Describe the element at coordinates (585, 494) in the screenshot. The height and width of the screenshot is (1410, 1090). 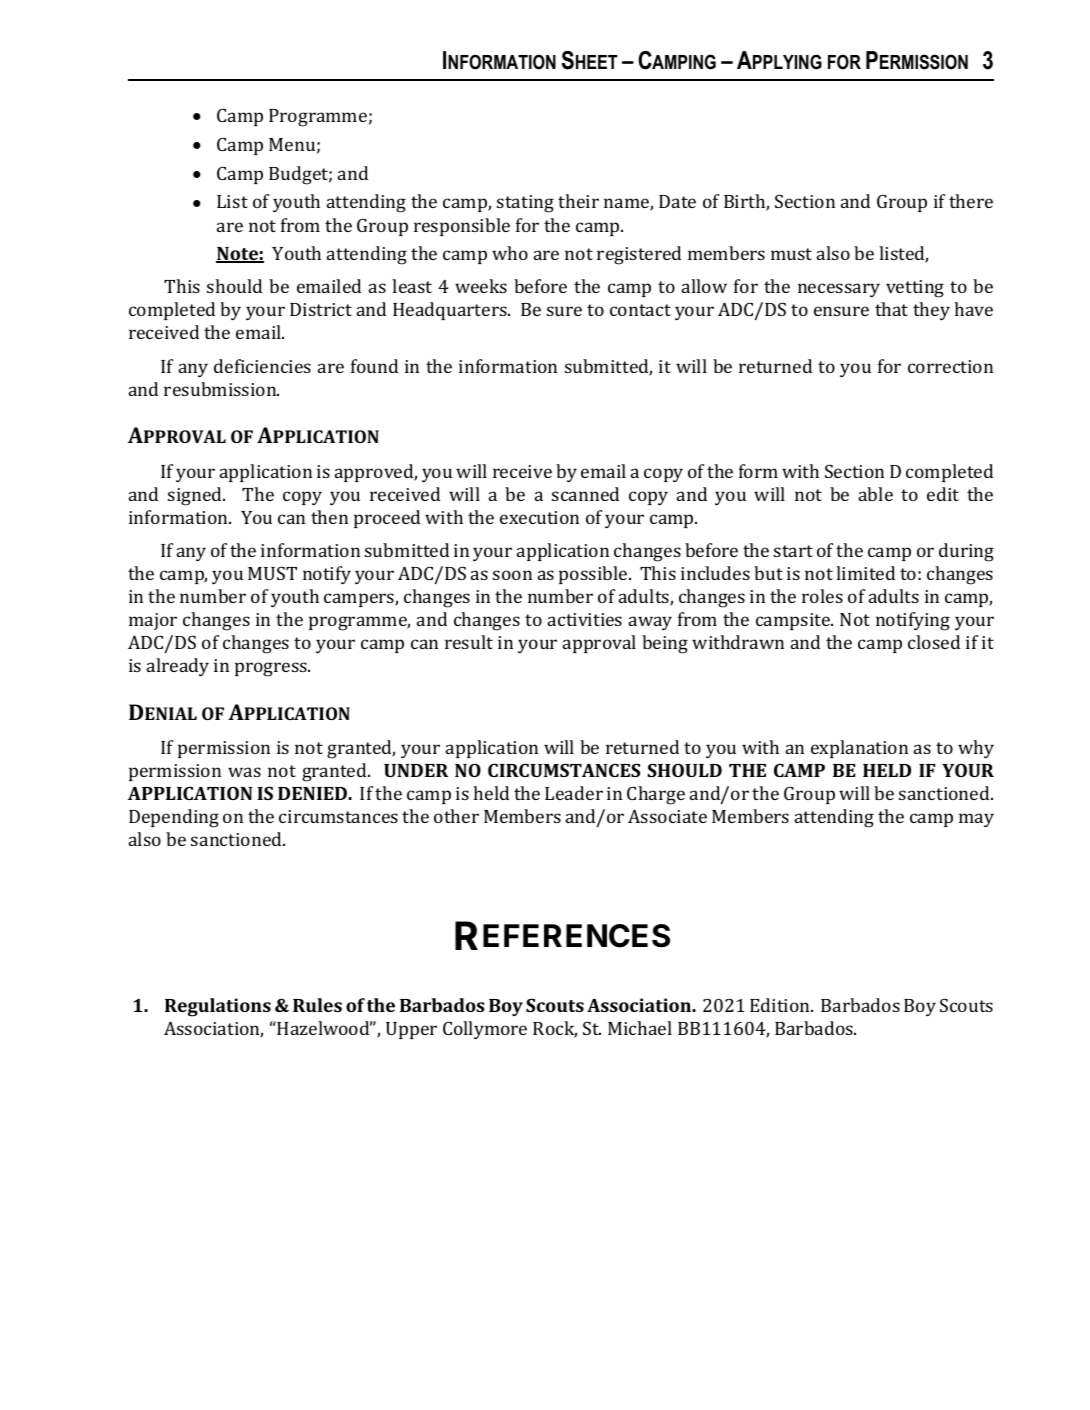
I see `scanned` at that location.
